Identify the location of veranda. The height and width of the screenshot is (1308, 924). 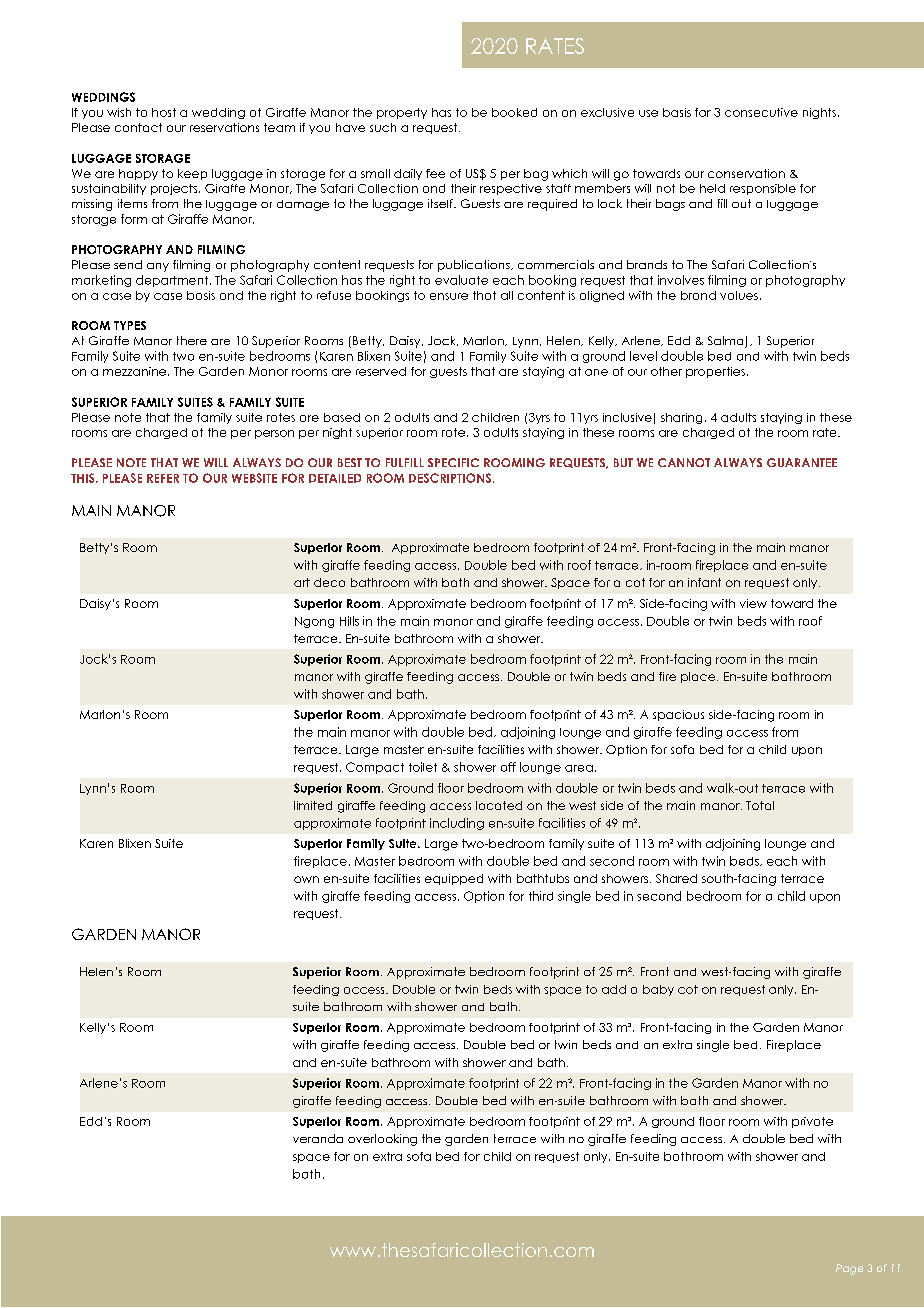
(318, 1138).
